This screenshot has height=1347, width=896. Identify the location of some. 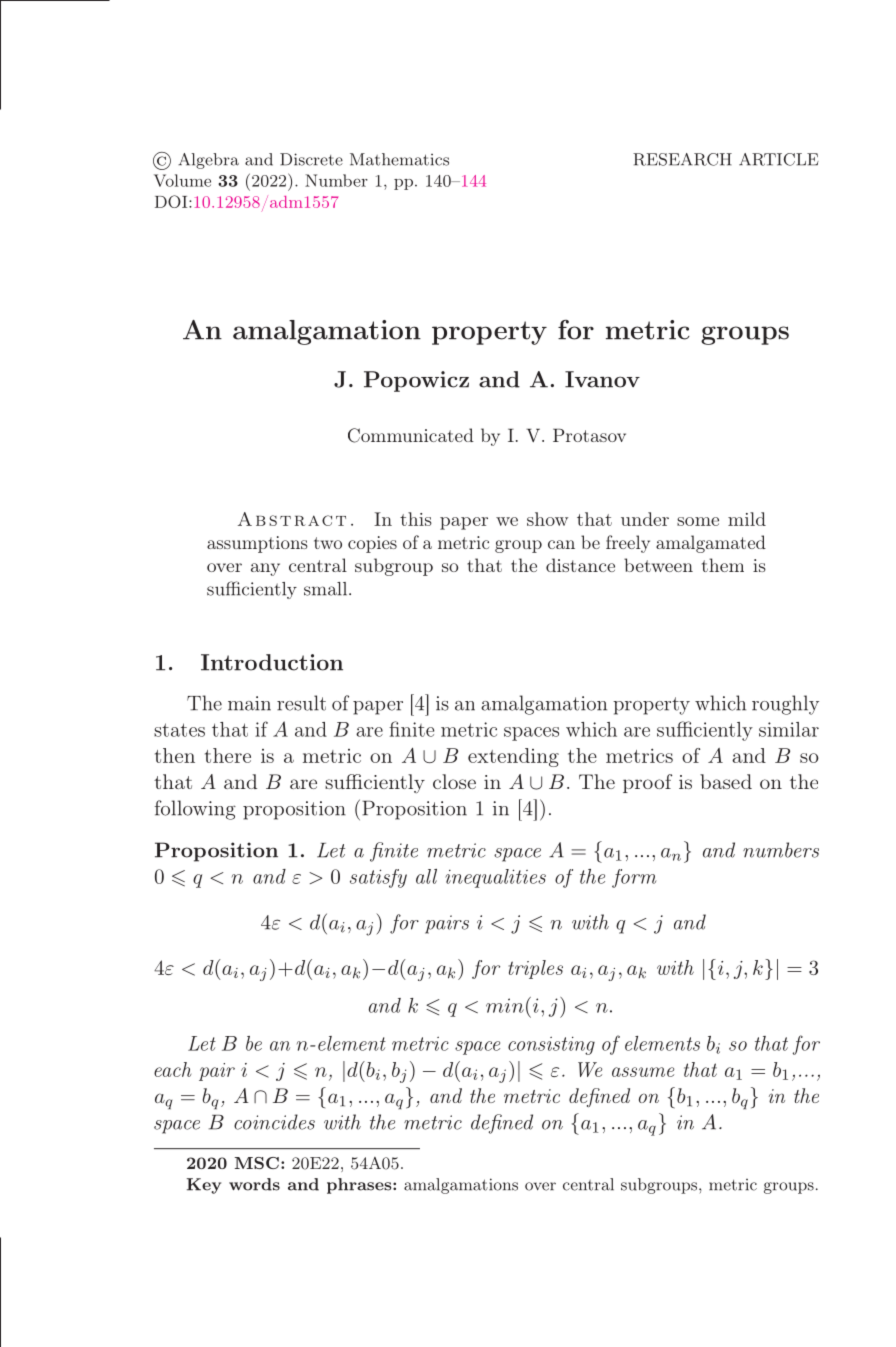
(698, 521).
